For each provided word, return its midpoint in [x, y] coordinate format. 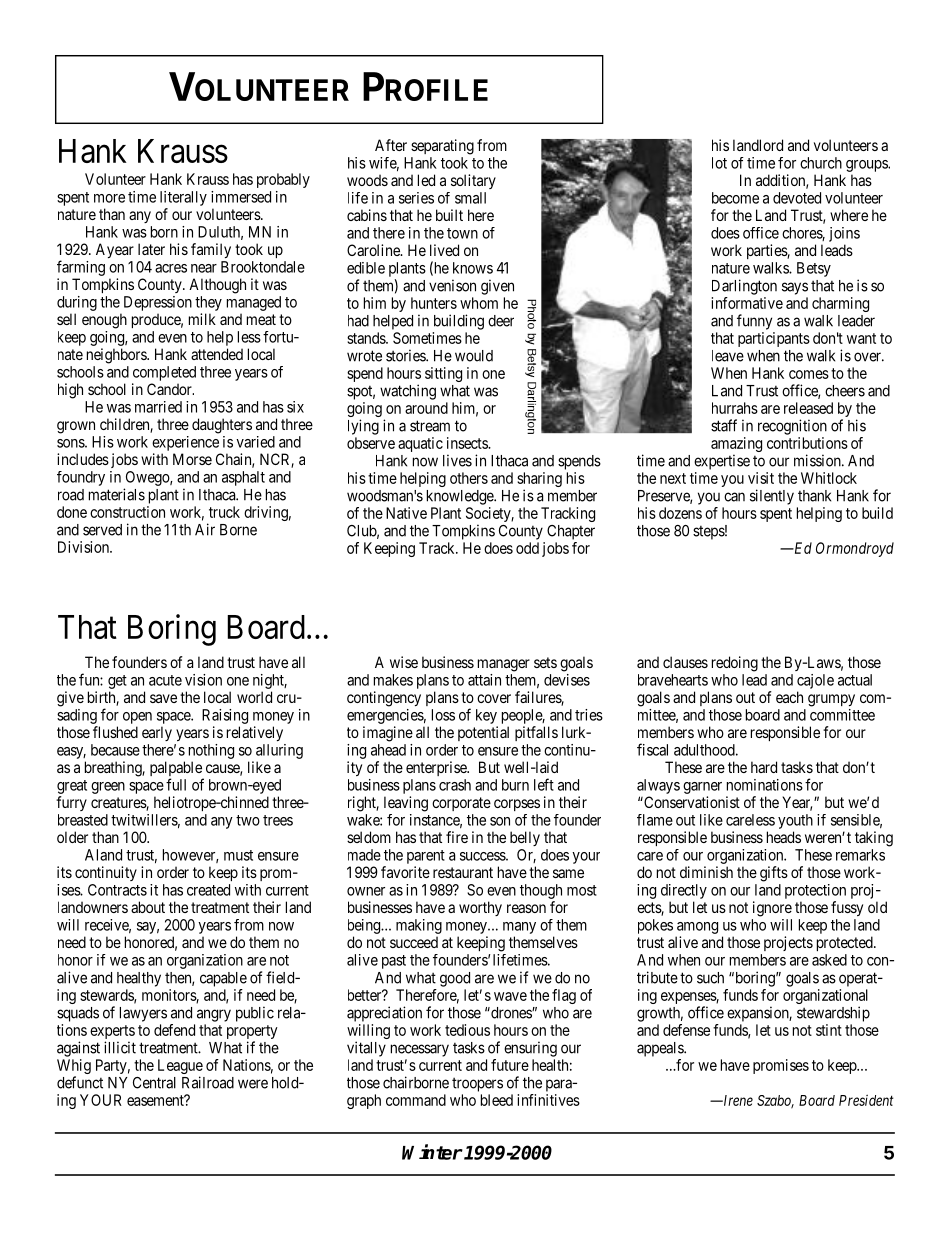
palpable [177, 770]
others [469, 478]
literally [183, 198]
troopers [477, 1084]
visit [761, 478]
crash [455, 785]
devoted [797, 198]
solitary [473, 181]
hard [764, 767]
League [180, 1068]
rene [739, 1101]
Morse [192, 459]
